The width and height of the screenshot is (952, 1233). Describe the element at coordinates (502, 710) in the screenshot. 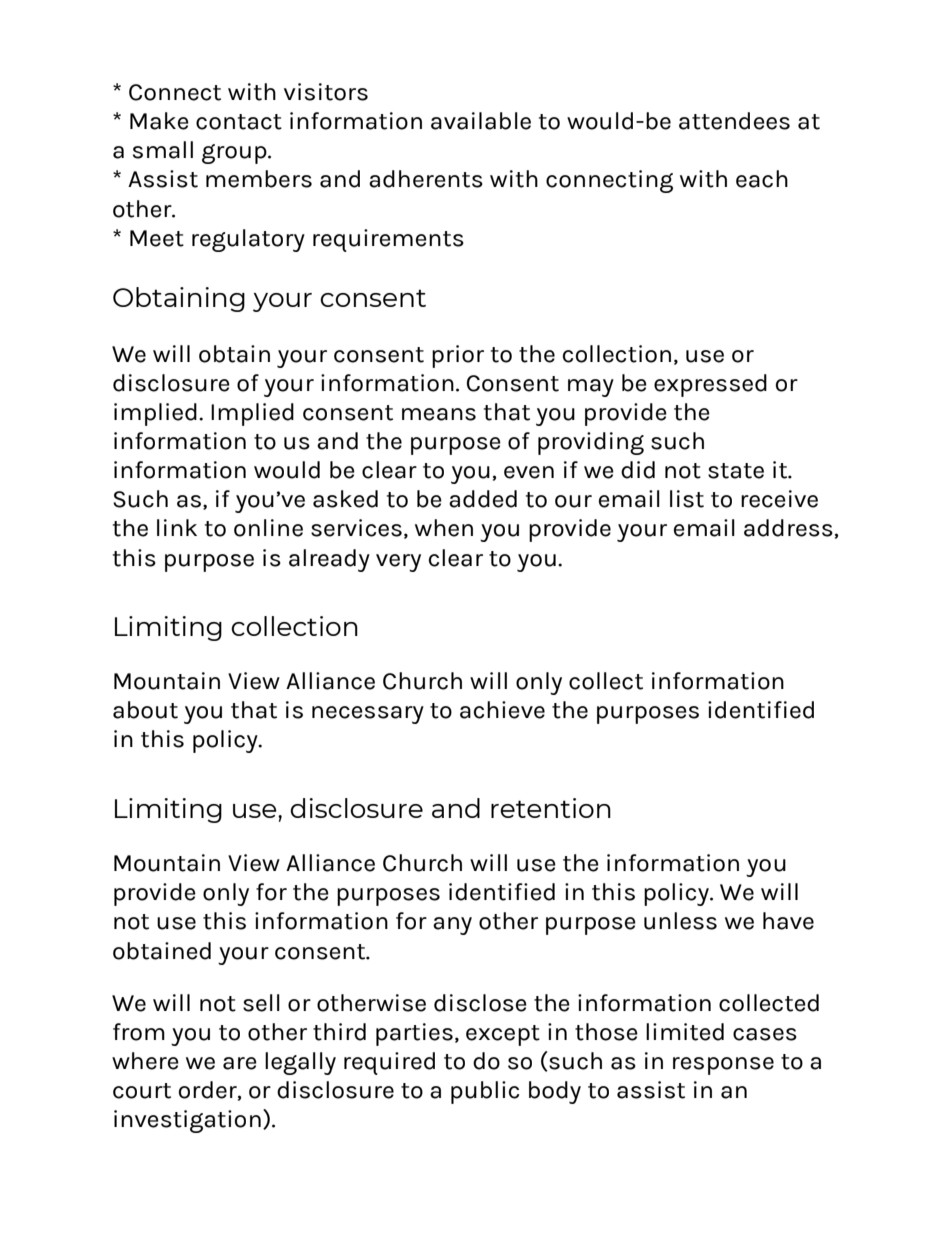

I see `achieve` at that location.
